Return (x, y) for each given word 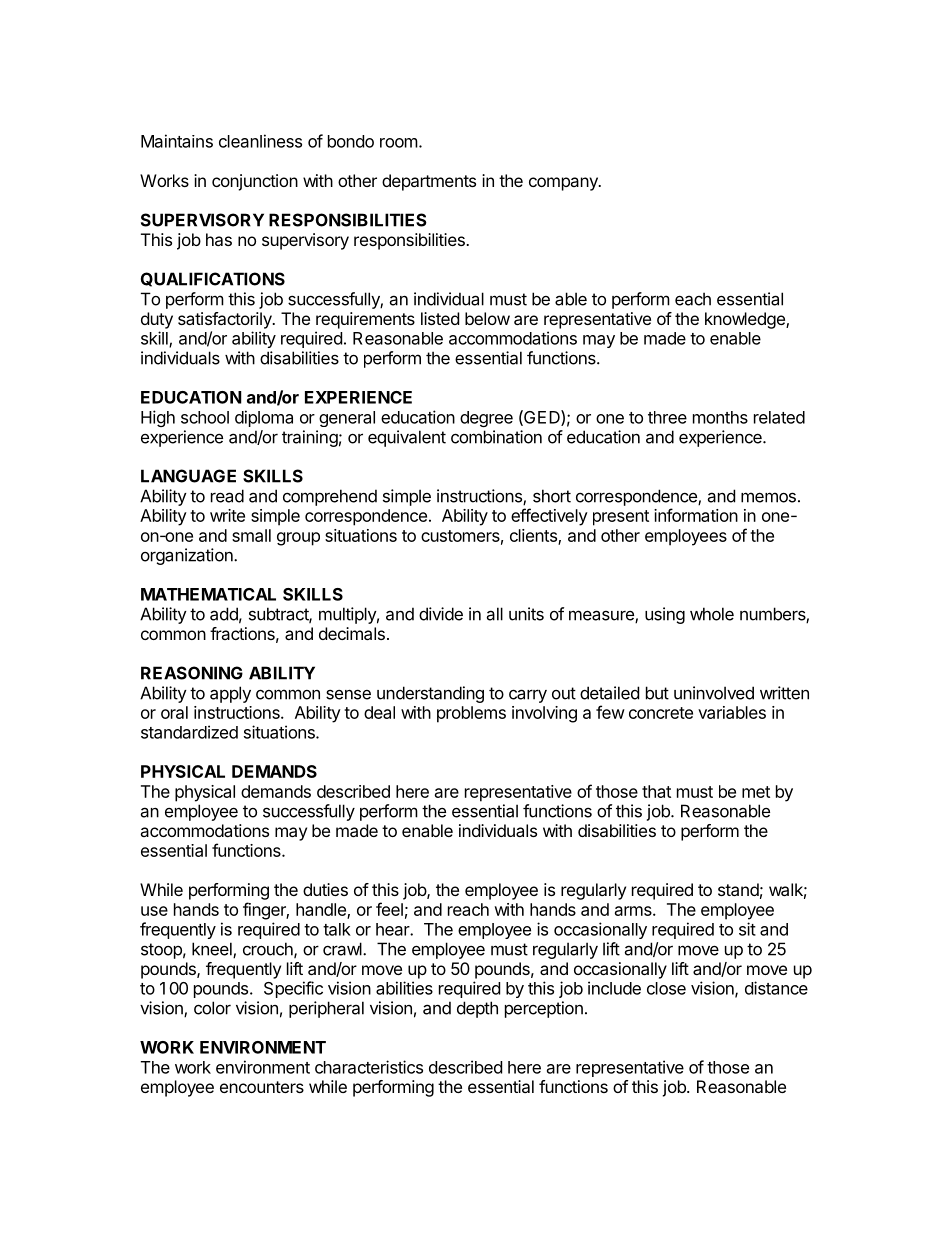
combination (496, 437)
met (756, 792)
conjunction (255, 182)
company (564, 184)
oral (174, 712)
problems (471, 714)
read (227, 496)
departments (429, 182)
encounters (262, 1087)
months (720, 417)
